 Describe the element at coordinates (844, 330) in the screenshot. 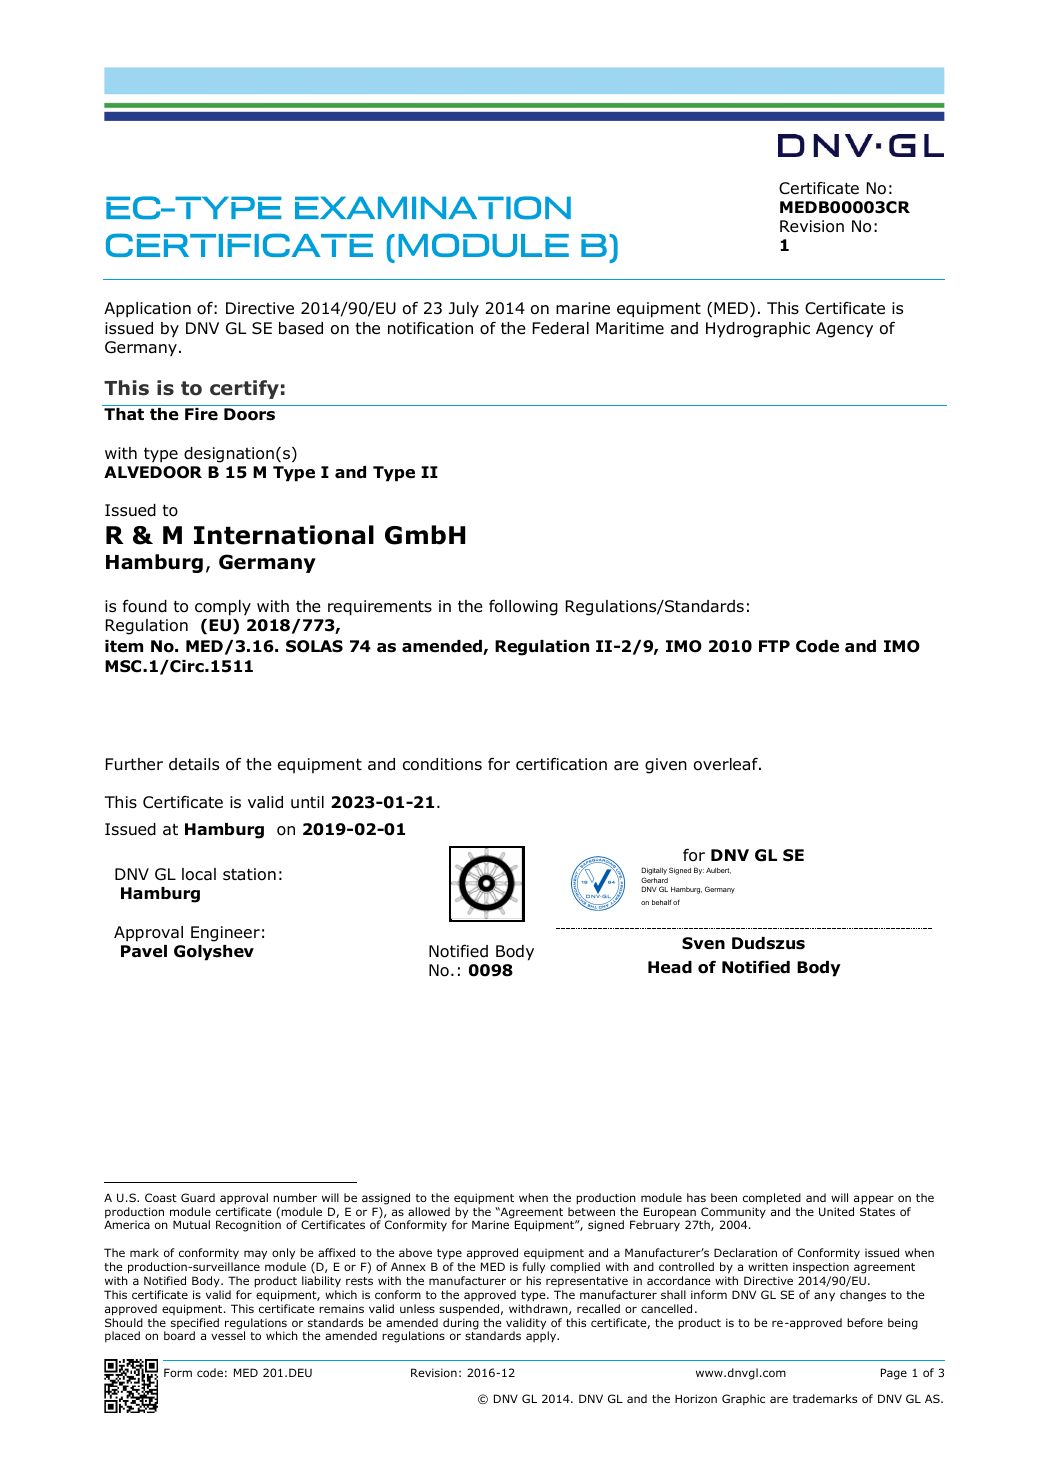

I see `Agency` at that location.
